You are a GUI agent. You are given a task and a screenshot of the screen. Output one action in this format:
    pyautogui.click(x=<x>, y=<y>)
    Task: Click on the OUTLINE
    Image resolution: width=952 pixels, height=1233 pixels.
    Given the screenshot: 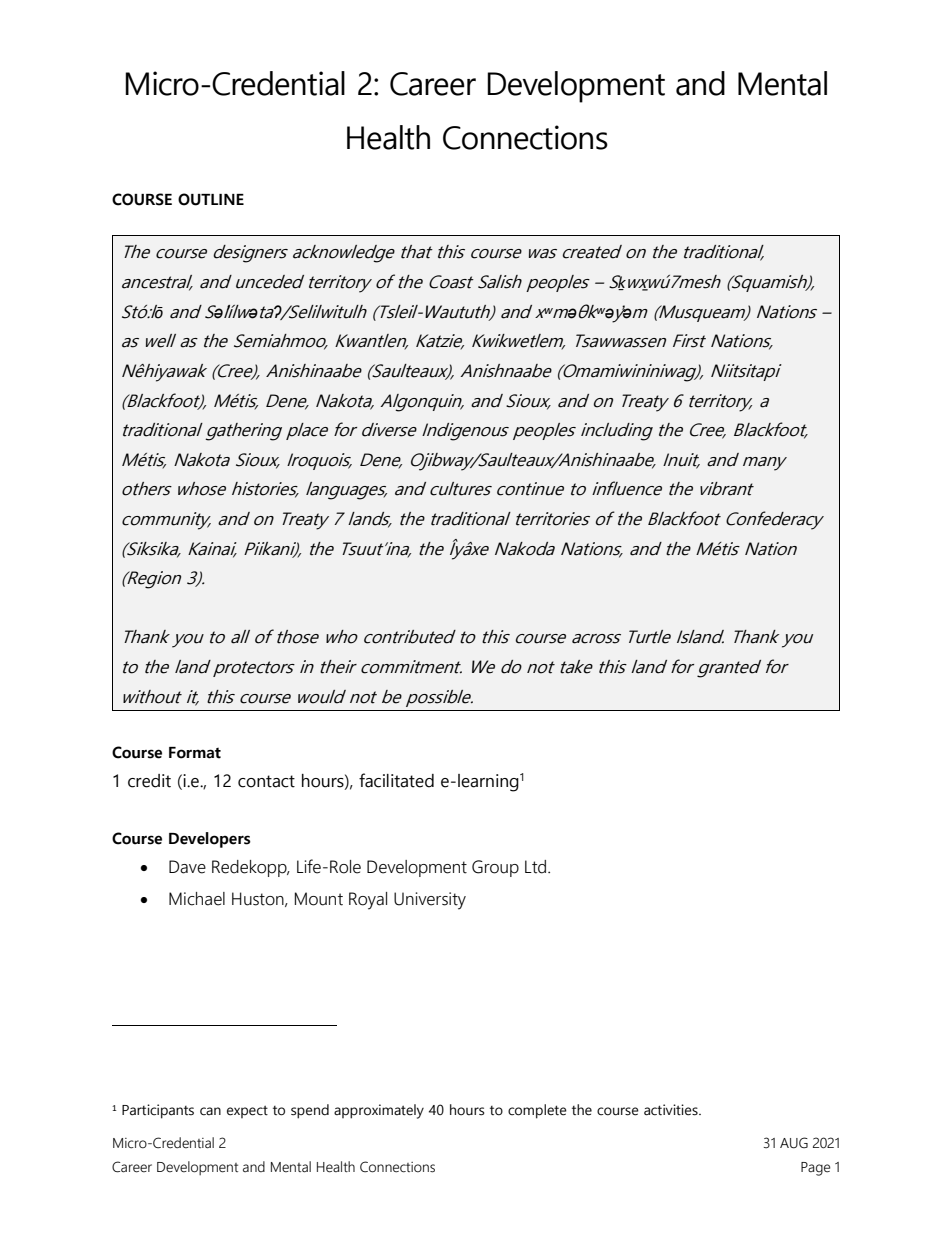 What is the action you would take?
    pyautogui.click(x=211, y=199)
